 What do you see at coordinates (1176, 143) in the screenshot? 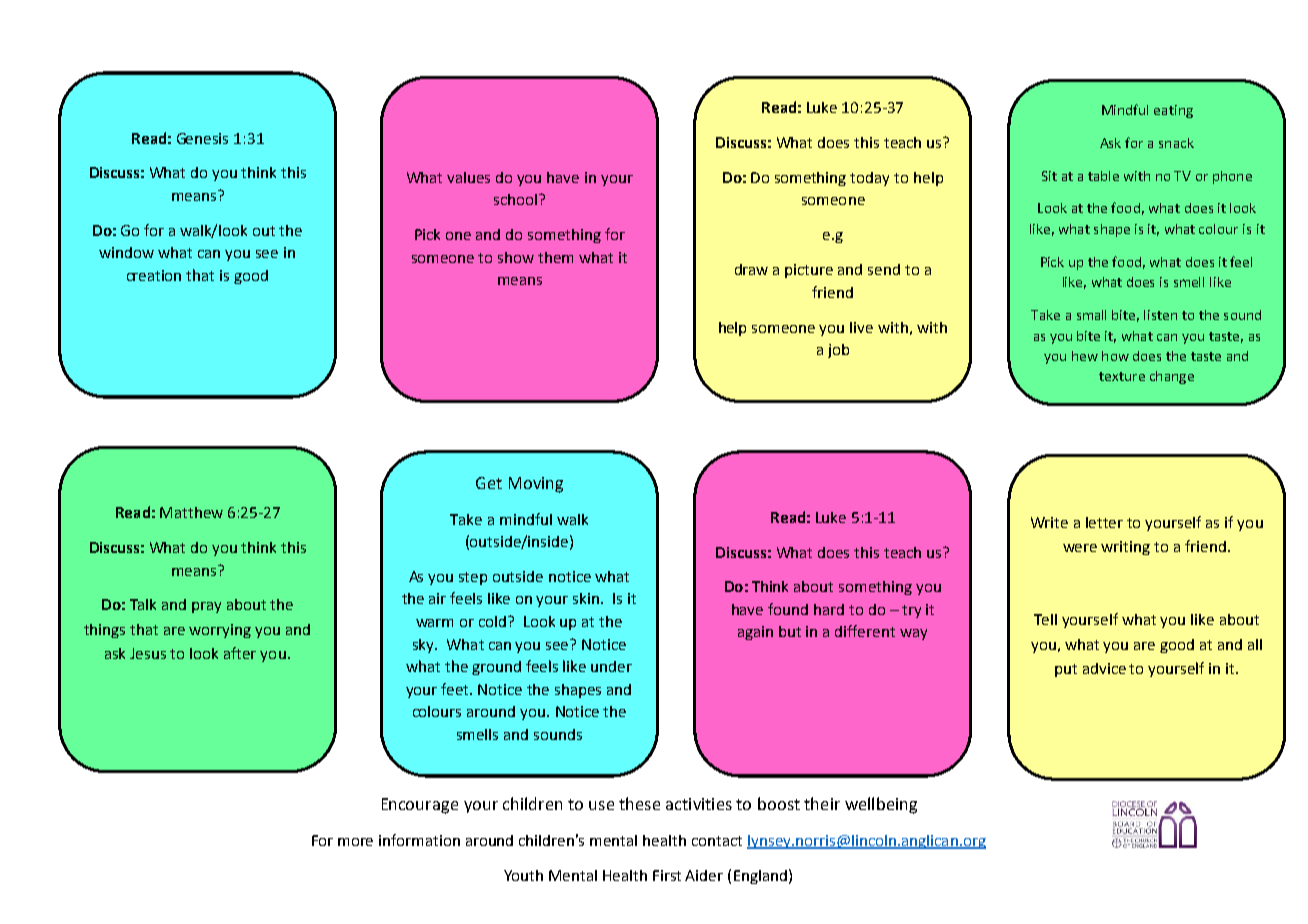
I see `snack` at bounding box center [1176, 143].
